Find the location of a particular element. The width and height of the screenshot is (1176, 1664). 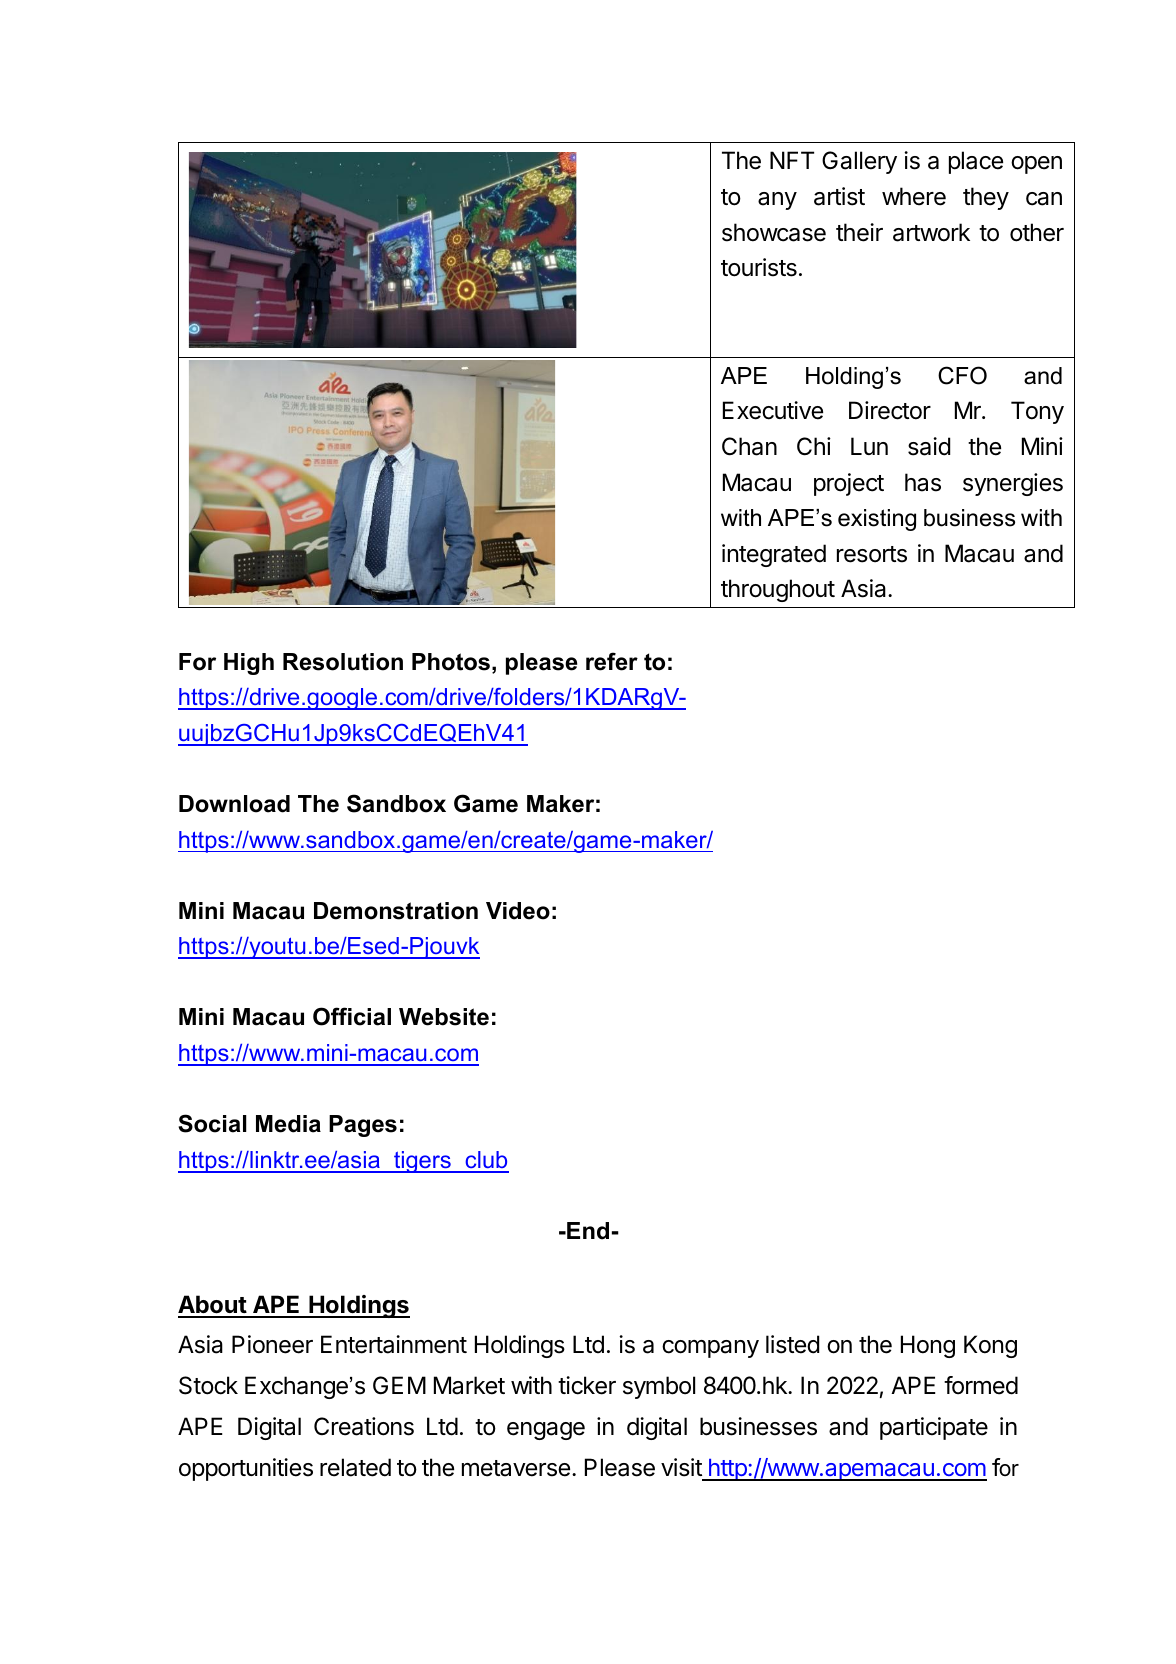

symbol is located at coordinates (659, 1387).
